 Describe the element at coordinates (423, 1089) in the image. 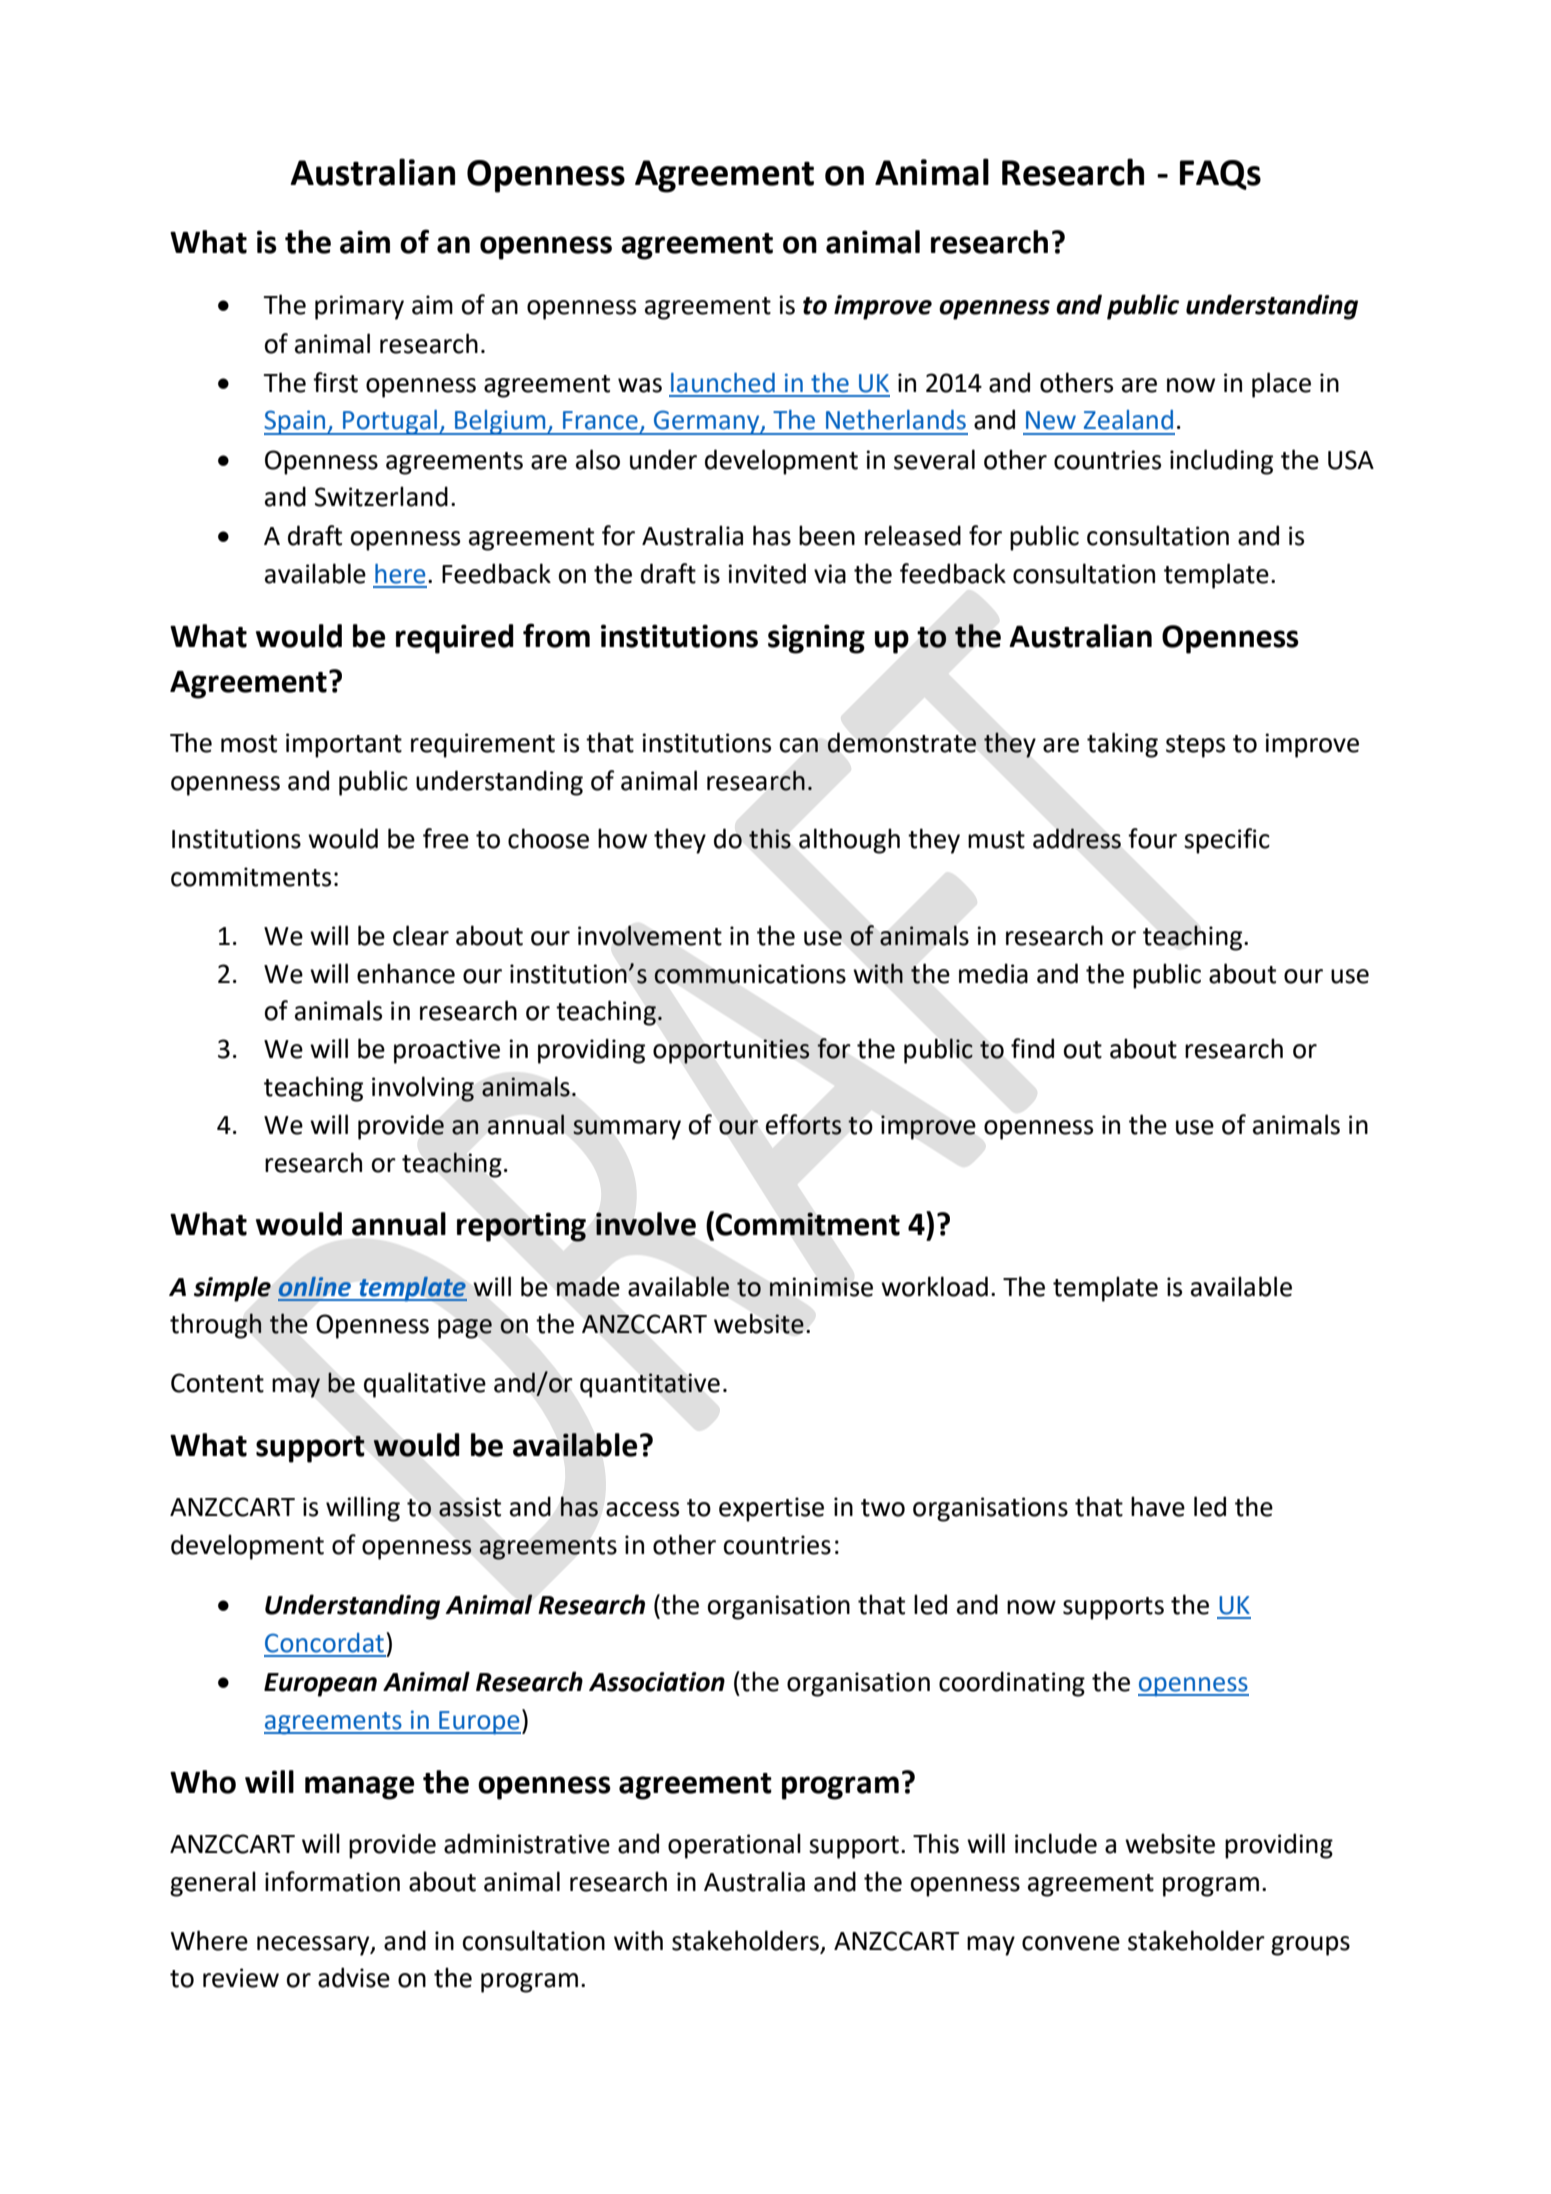

I see `involving` at that location.
